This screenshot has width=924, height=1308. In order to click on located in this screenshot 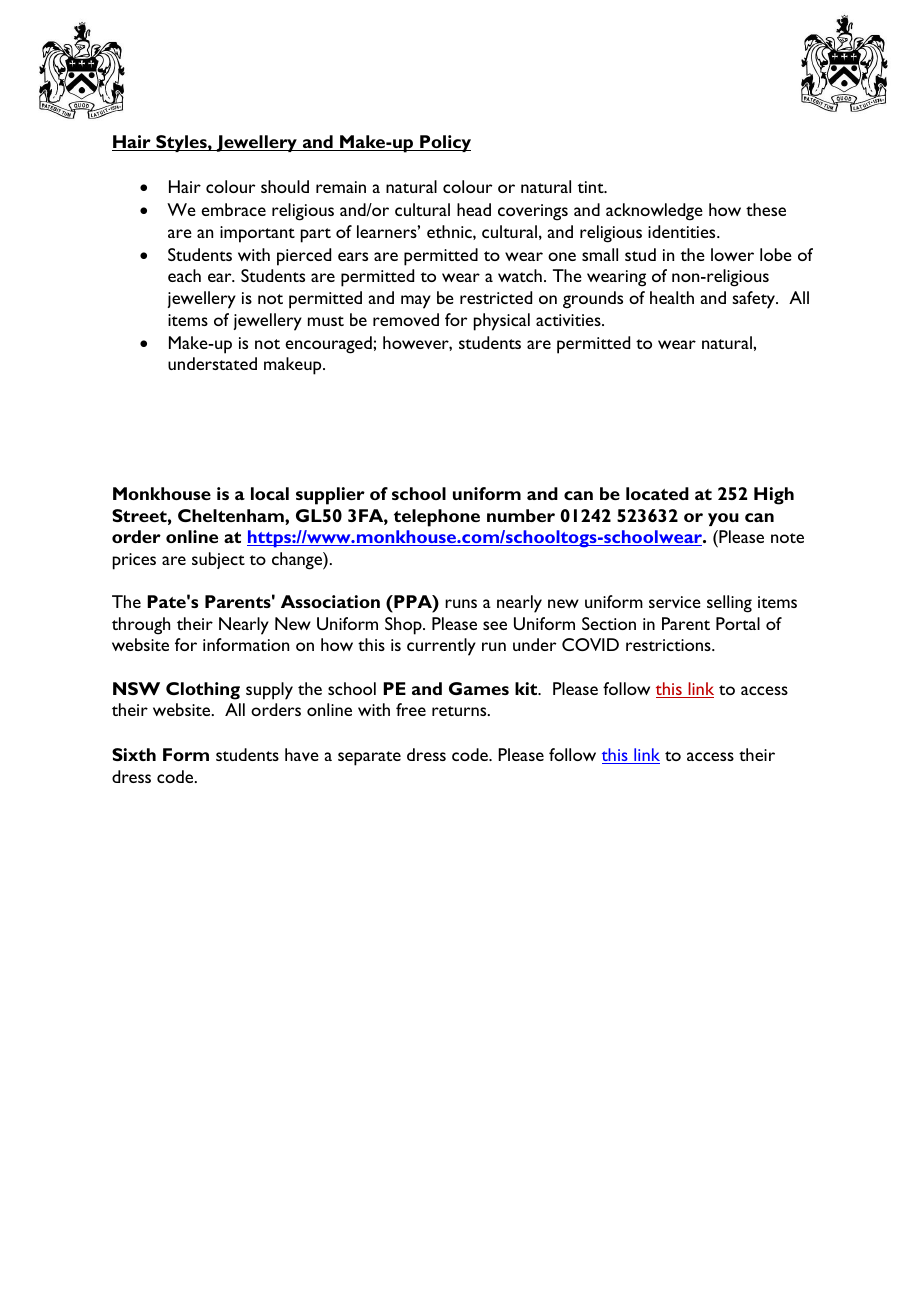, I will do `click(657, 493)`.
